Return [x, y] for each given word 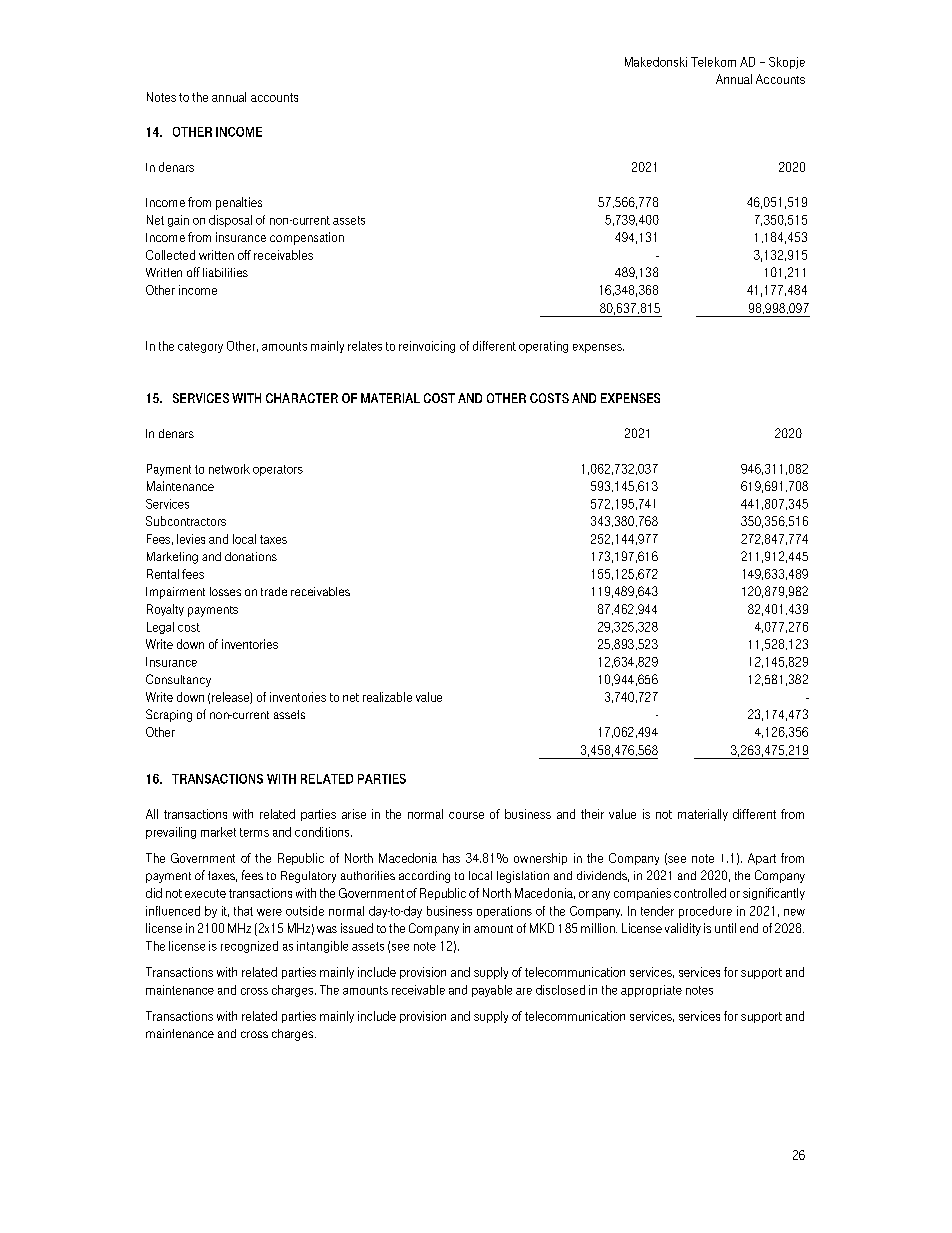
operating [543, 347]
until [725, 928]
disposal [230, 221]
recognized [249, 947]
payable [492, 991]
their [592, 814]
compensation [307, 238]
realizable [387, 697]
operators [278, 470]
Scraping [169, 715]
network [229, 469]
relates [365, 346]
